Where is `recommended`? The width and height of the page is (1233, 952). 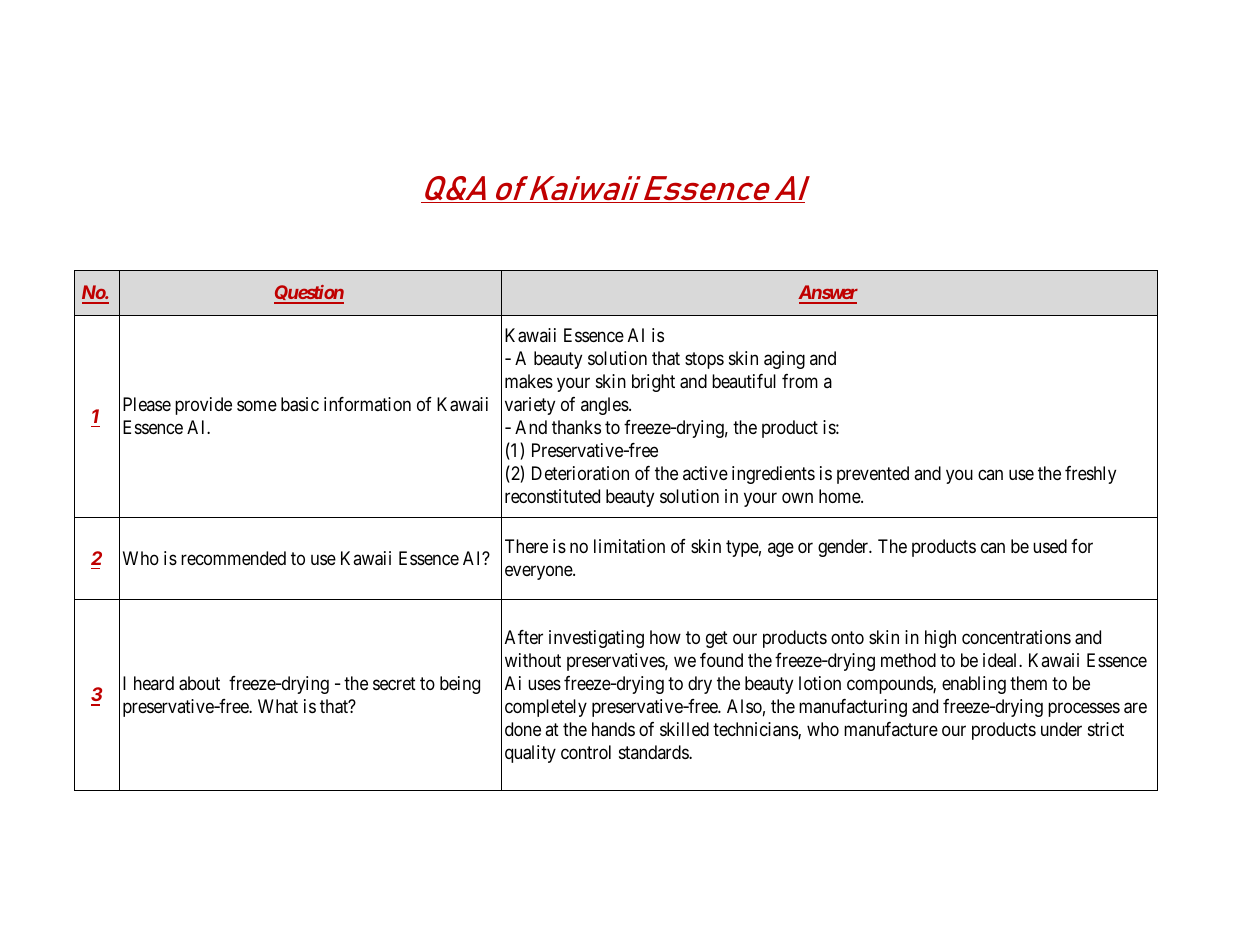 recommended is located at coordinates (233, 558).
